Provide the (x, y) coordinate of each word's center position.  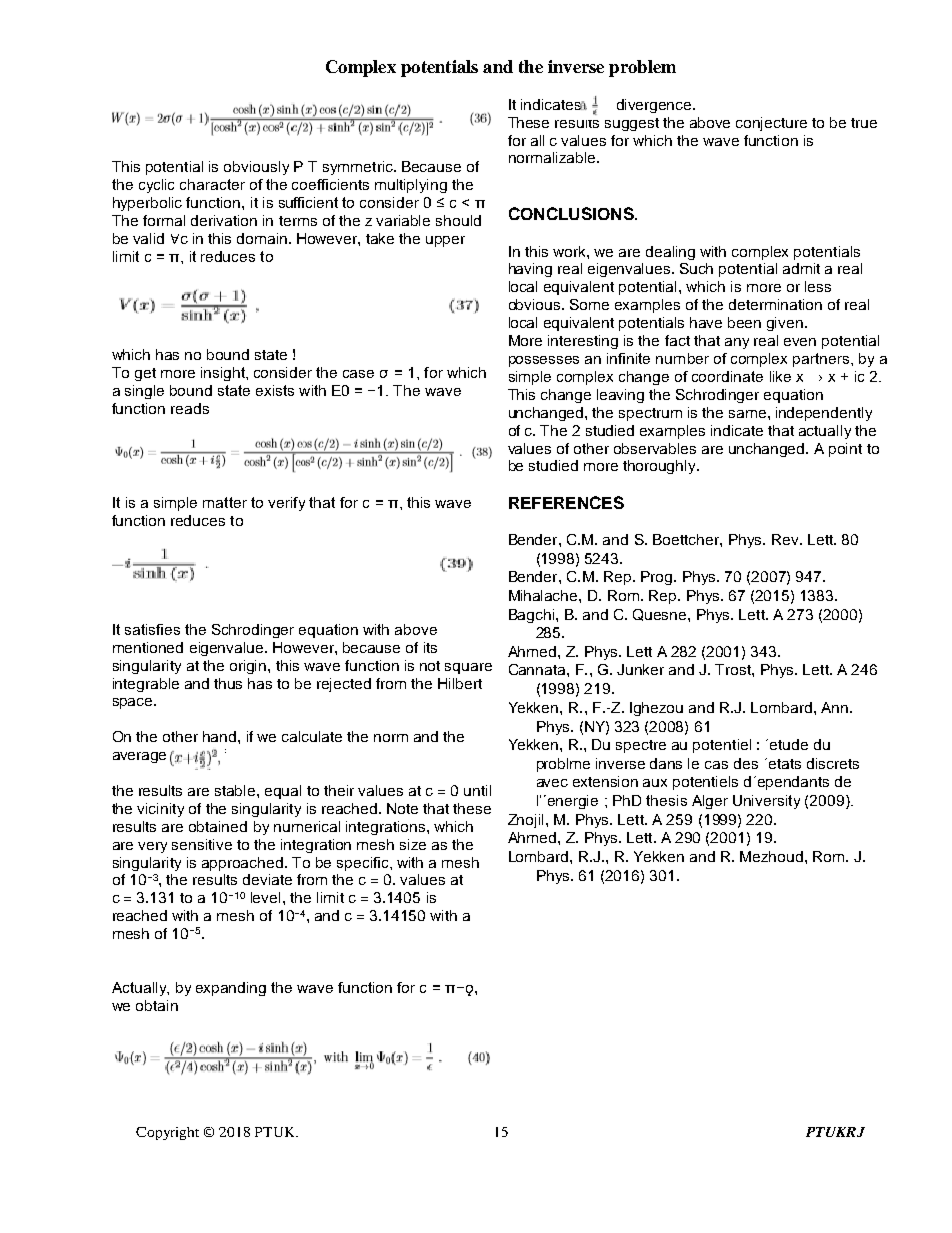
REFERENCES (566, 502)
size (413, 844)
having (530, 270)
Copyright (167, 1133)
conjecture (771, 124)
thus (228, 683)
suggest (632, 124)
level (265, 897)
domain (262, 238)
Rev (786, 539)
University (766, 802)
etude (789, 744)
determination (775, 304)
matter (225, 502)
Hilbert (460, 683)
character (212, 184)
